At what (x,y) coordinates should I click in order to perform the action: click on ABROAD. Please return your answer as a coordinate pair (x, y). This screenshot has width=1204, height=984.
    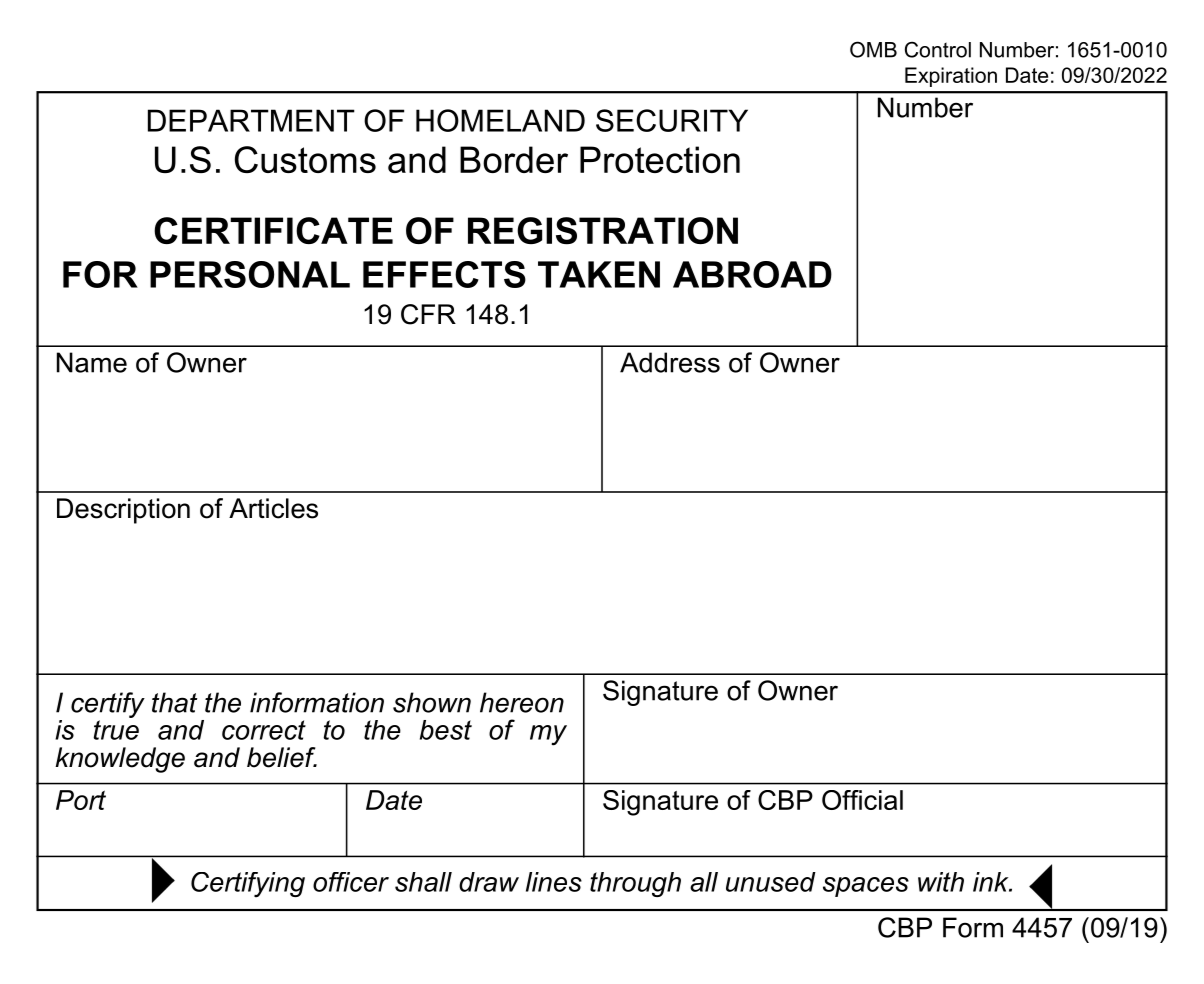
    Looking at the image, I should click on (752, 274).
